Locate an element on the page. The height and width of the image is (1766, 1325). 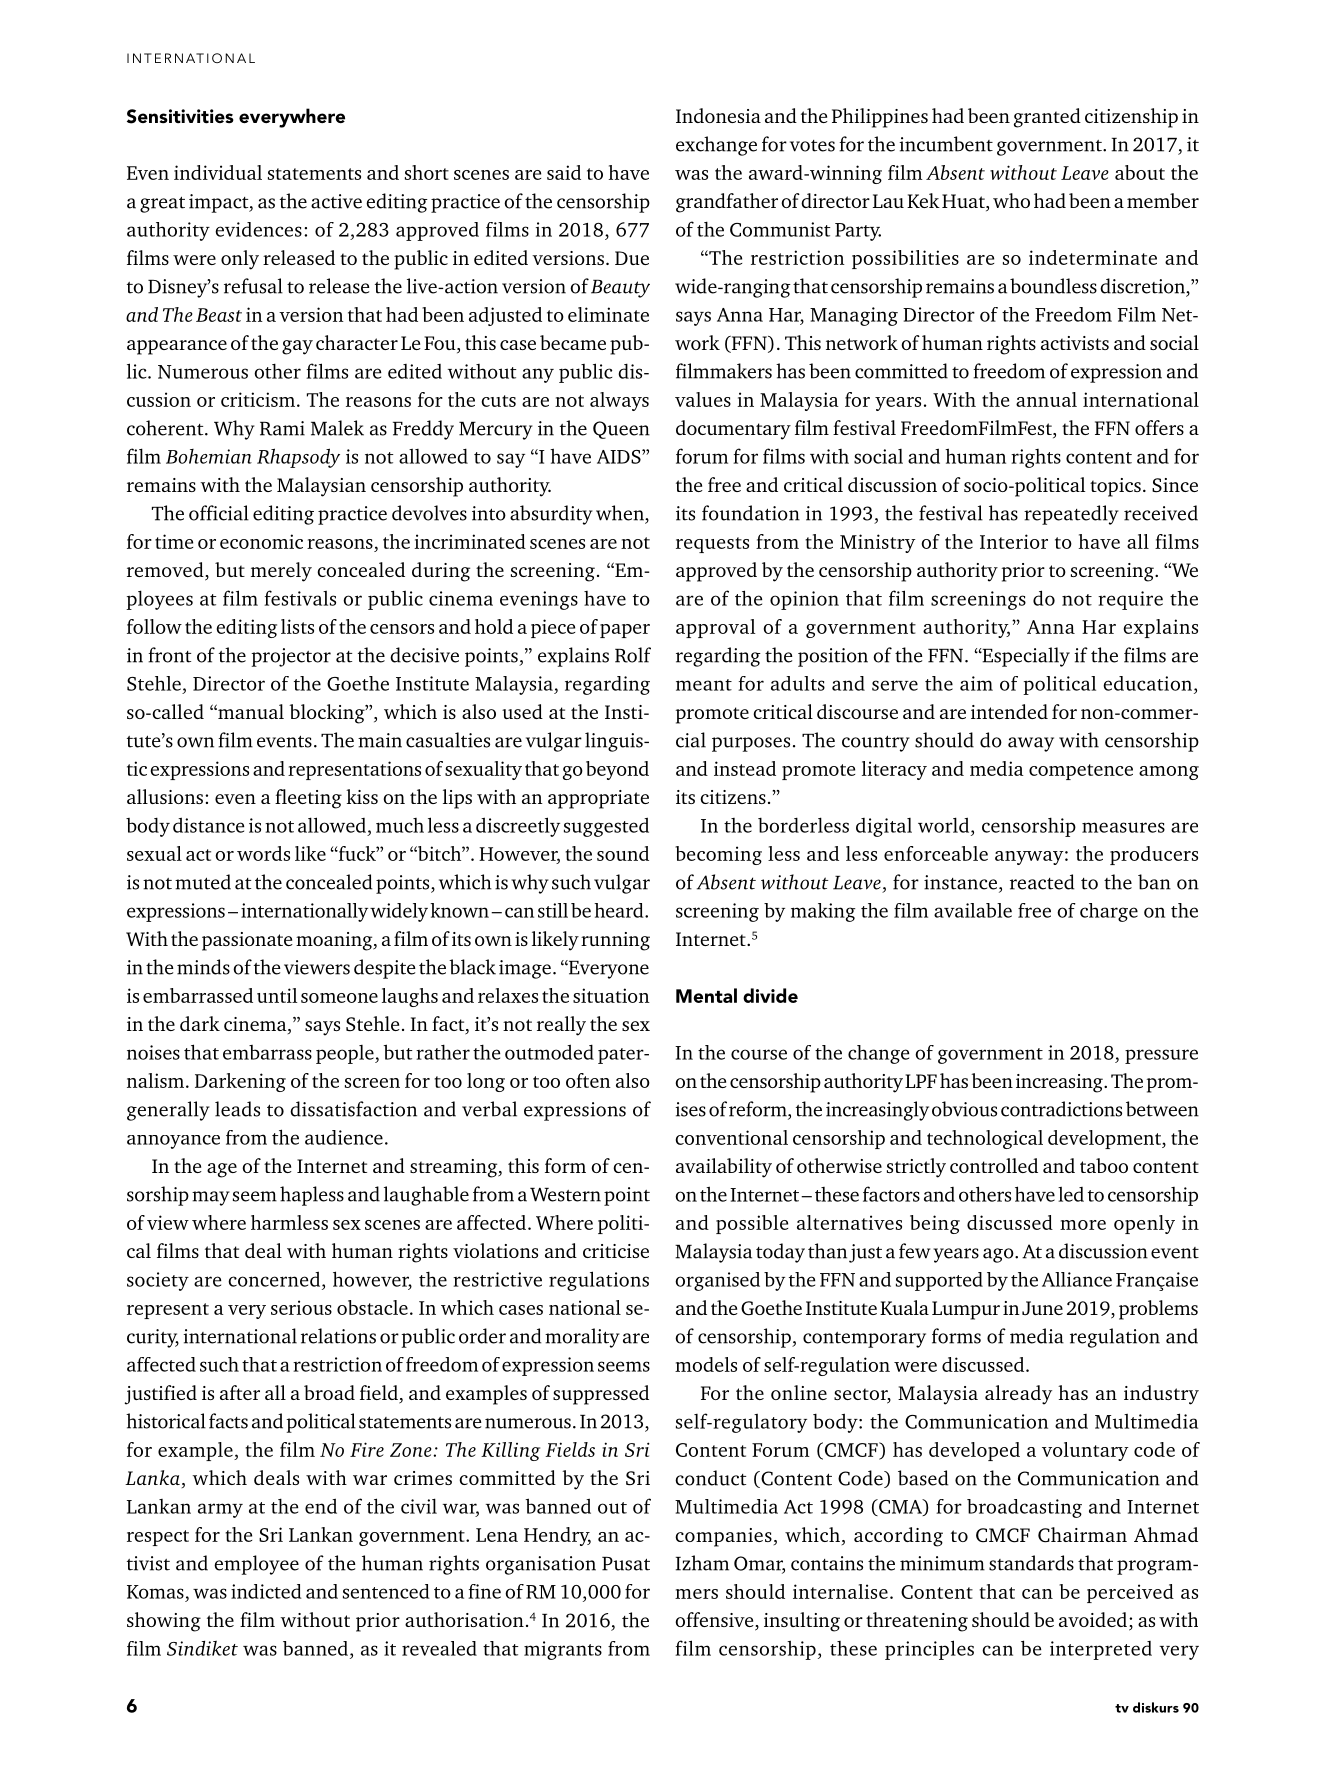
sound is located at coordinates (623, 853).
